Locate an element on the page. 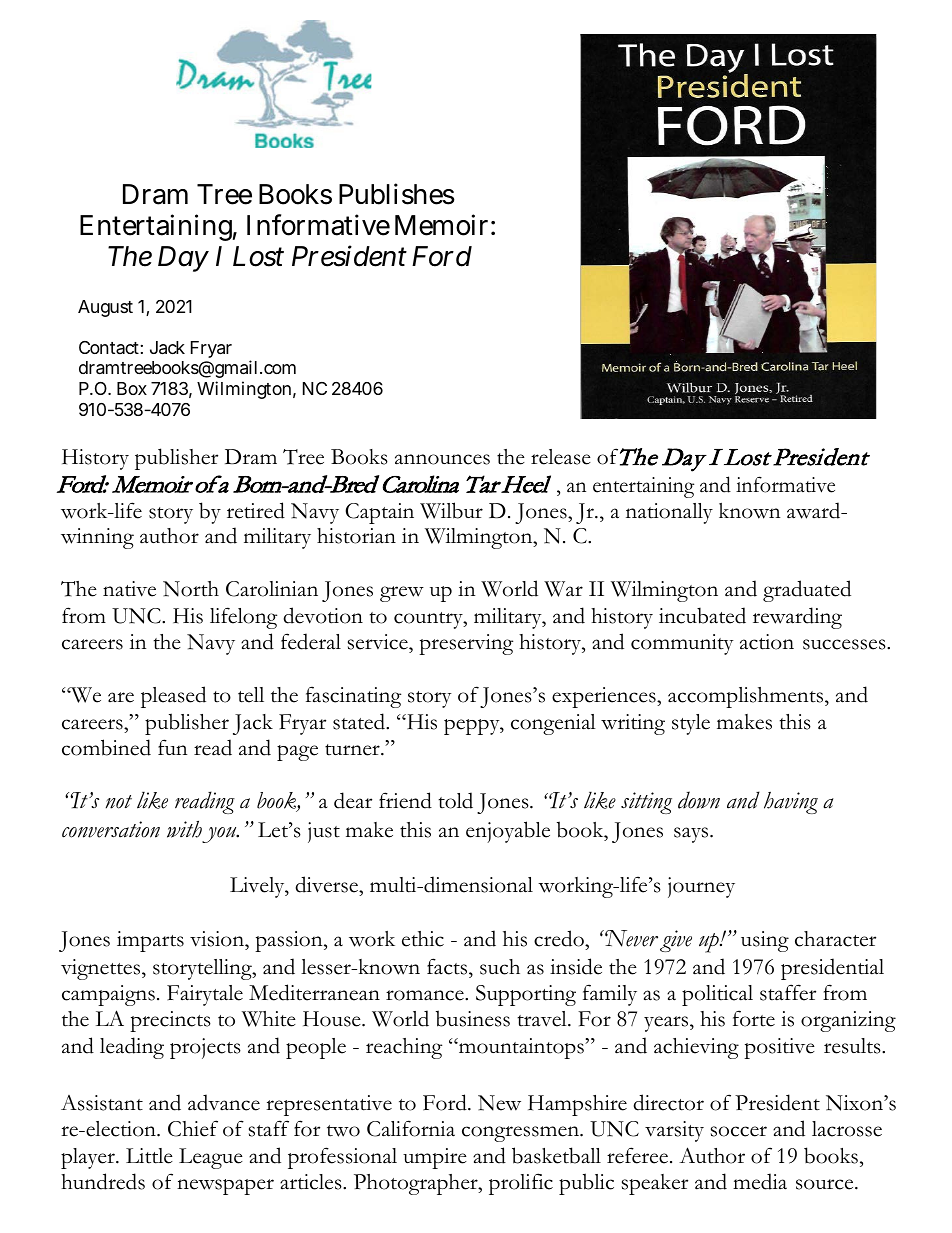 The image size is (952, 1233). League is located at coordinates (211, 1158).
